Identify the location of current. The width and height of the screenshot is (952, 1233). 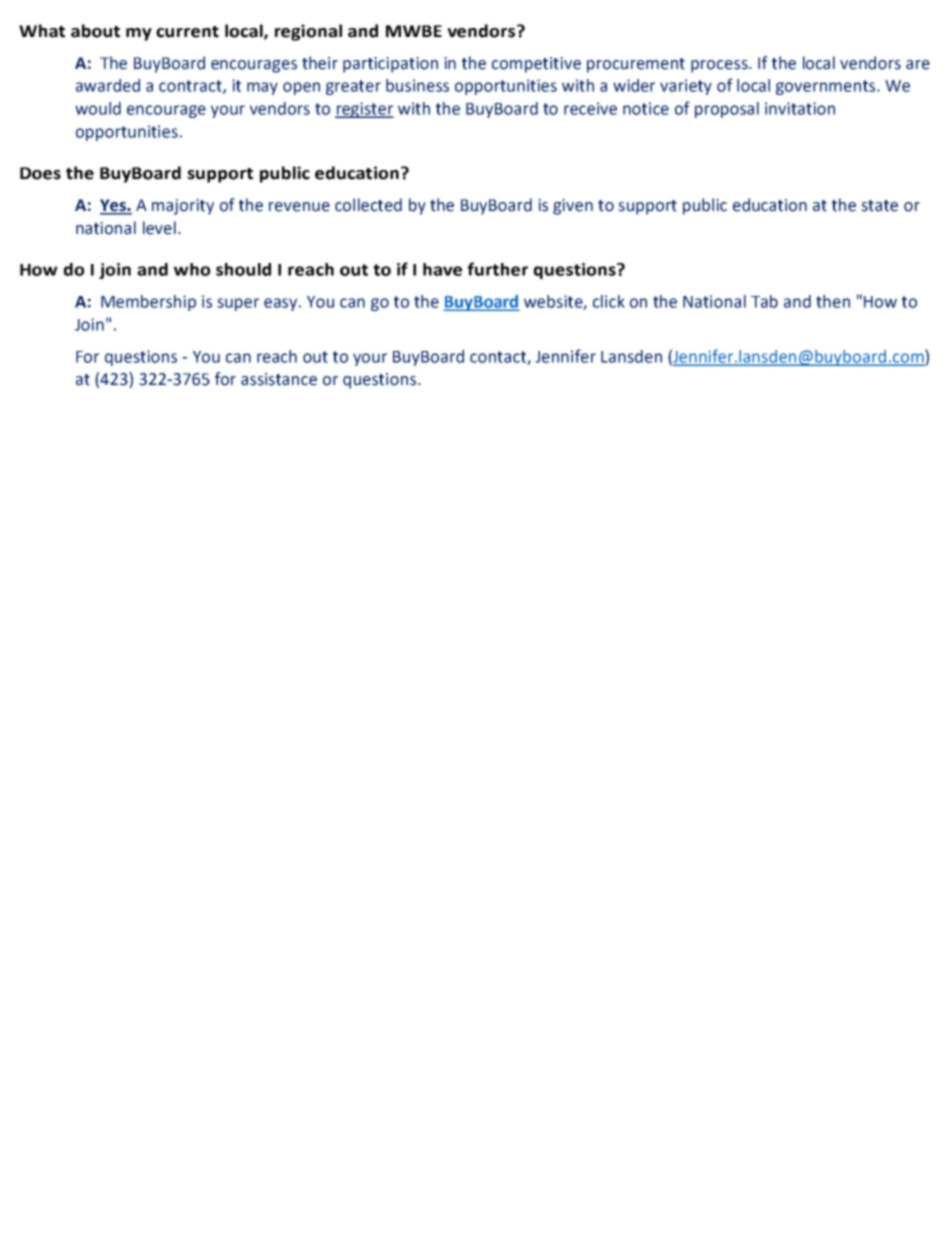
(187, 32).
